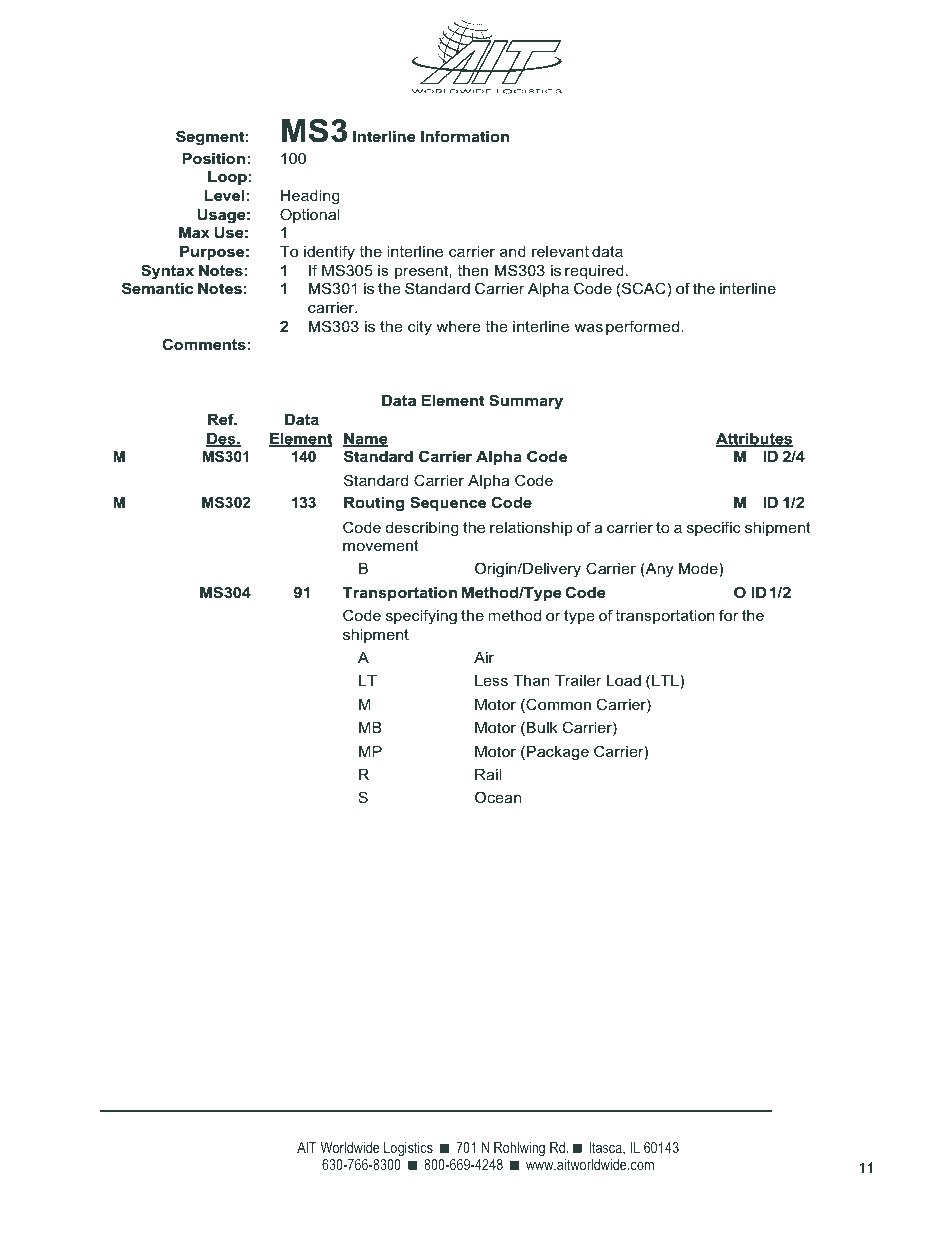  I want to click on performed, so click(644, 327).
